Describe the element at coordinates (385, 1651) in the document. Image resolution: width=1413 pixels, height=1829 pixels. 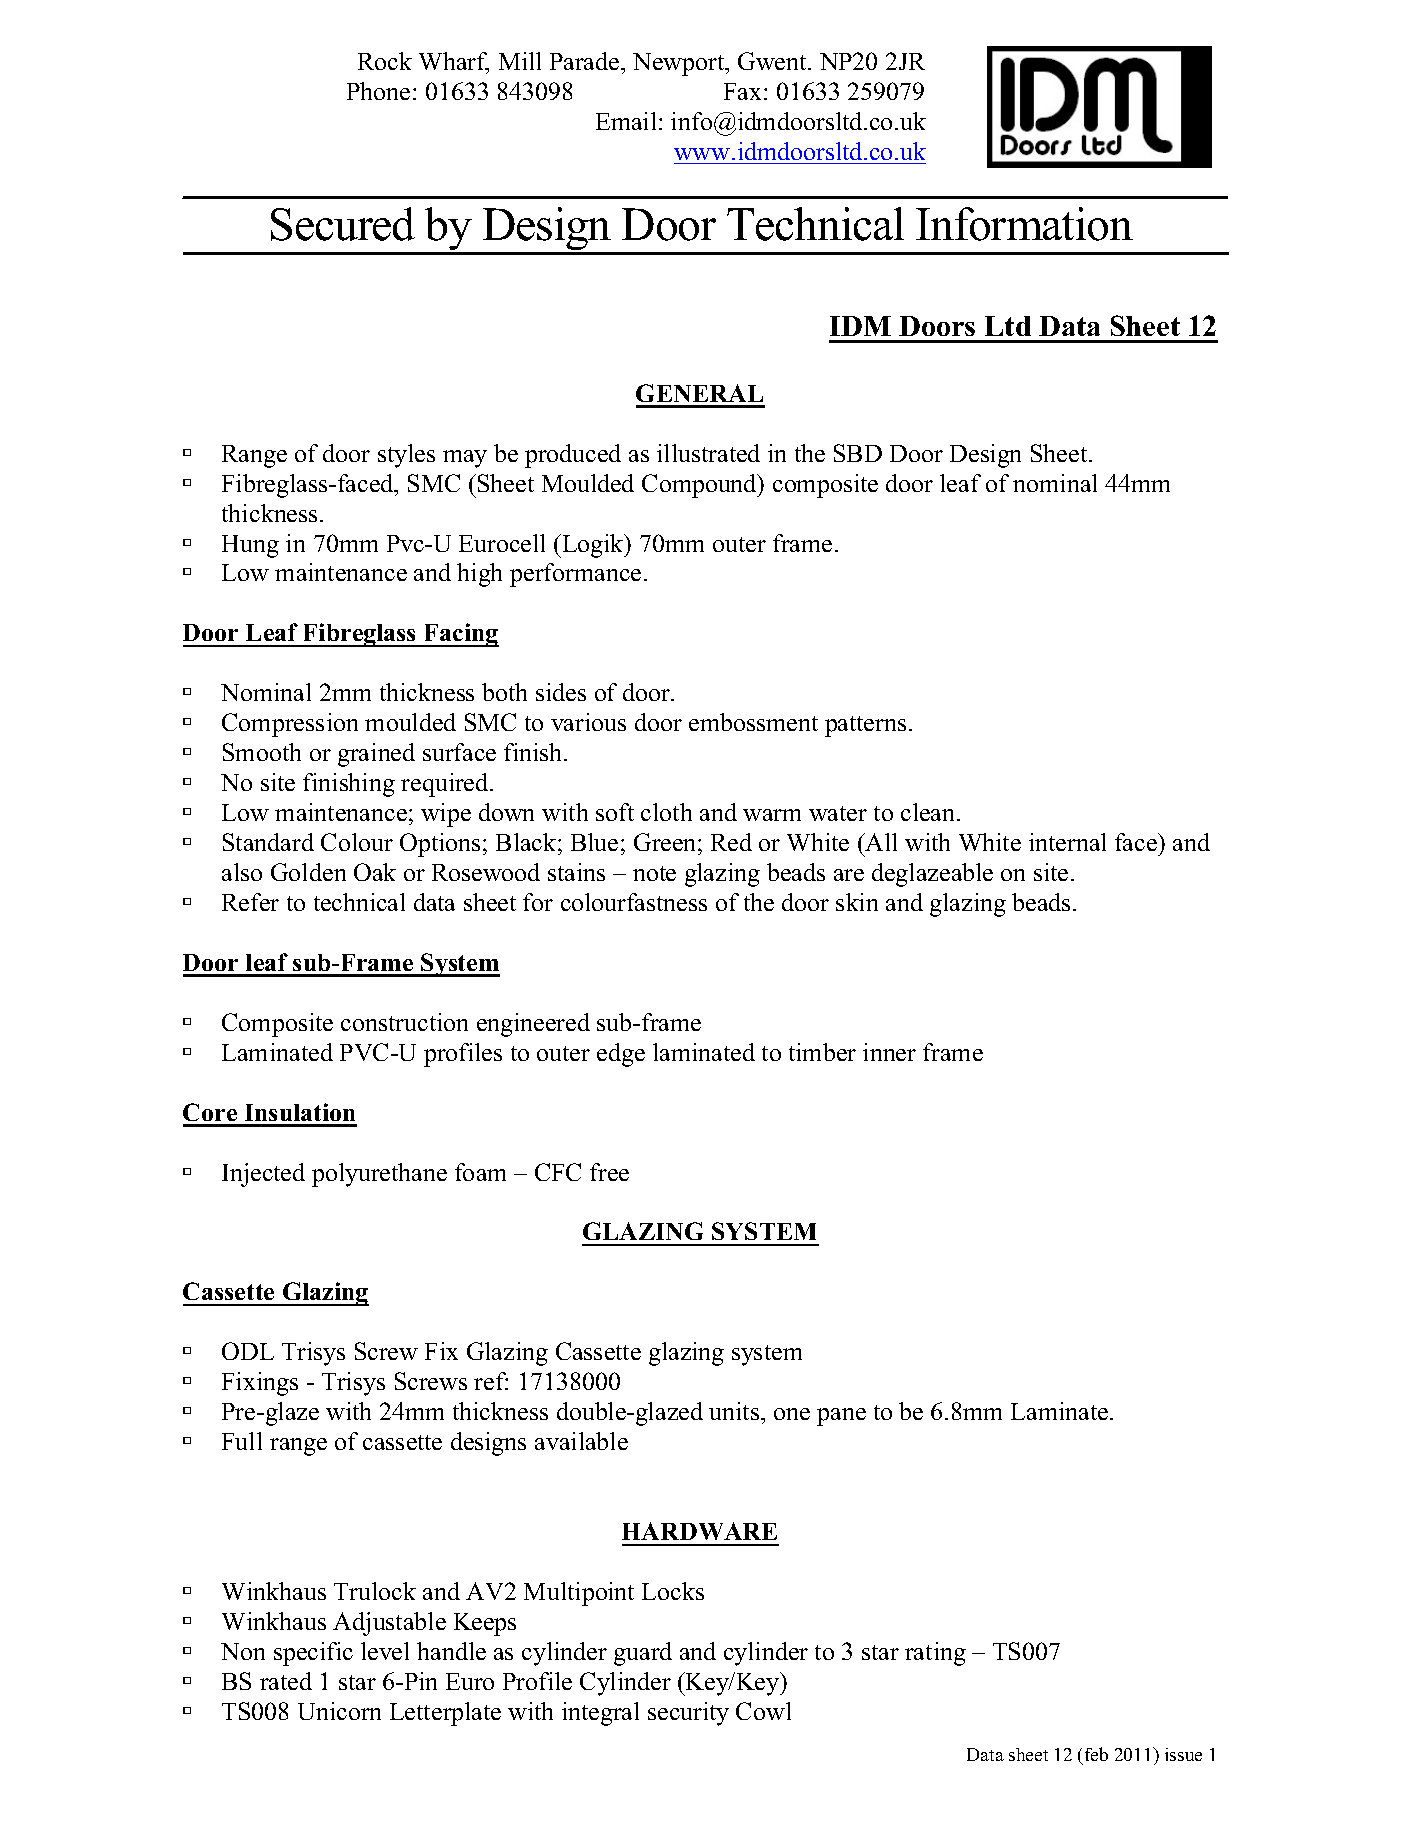
I see `level` at that location.
